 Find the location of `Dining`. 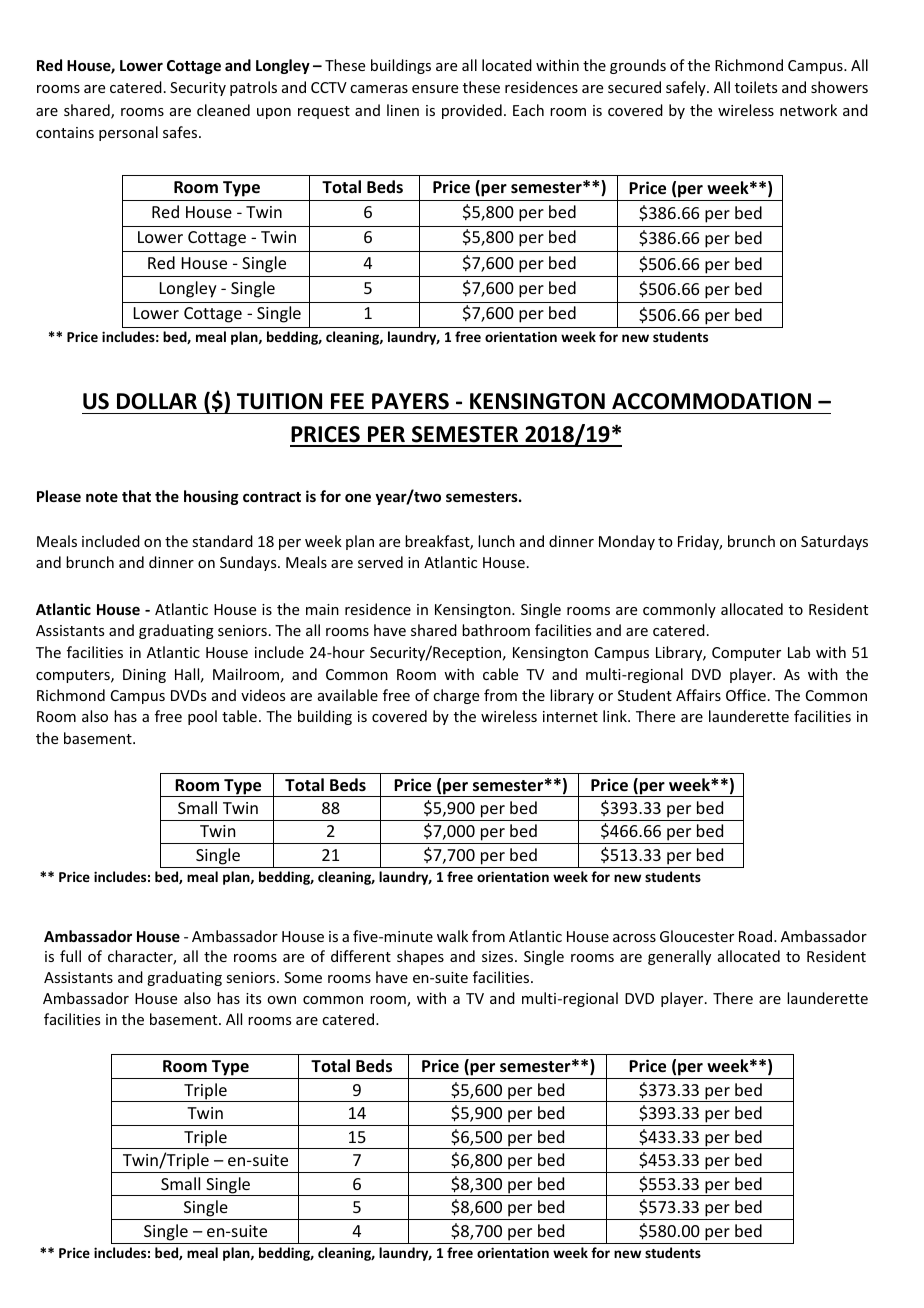

Dining is located at coordinates (144, 676).
